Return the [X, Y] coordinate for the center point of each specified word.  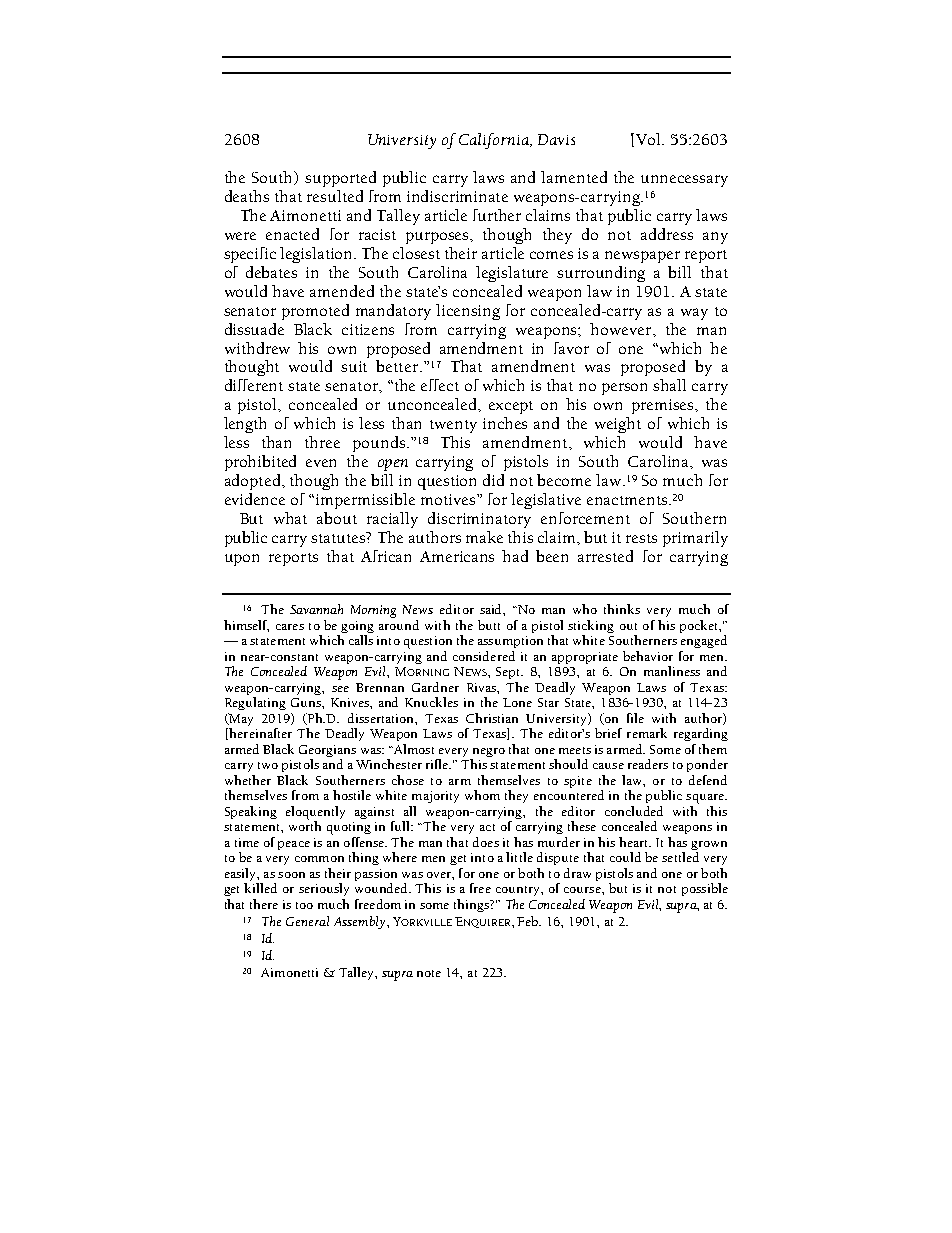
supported [340, 179]
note [429, 973]
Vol [650, 139]
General [307, 921]
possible [705, 889]
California [495, 141]
